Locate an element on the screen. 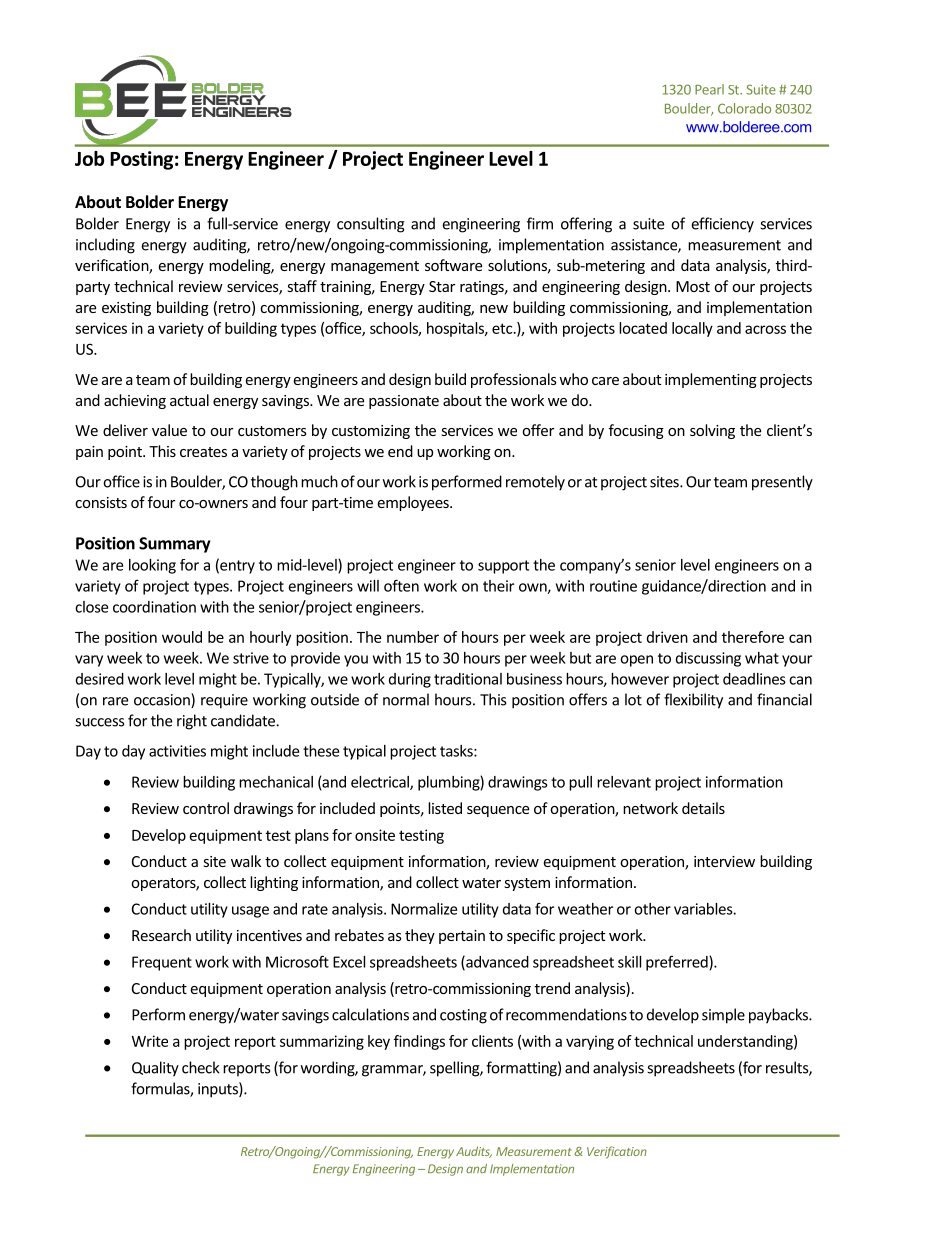 The width and height of the screenshot is (952, 1233). Colorado is located at coordinates (744, 108).
